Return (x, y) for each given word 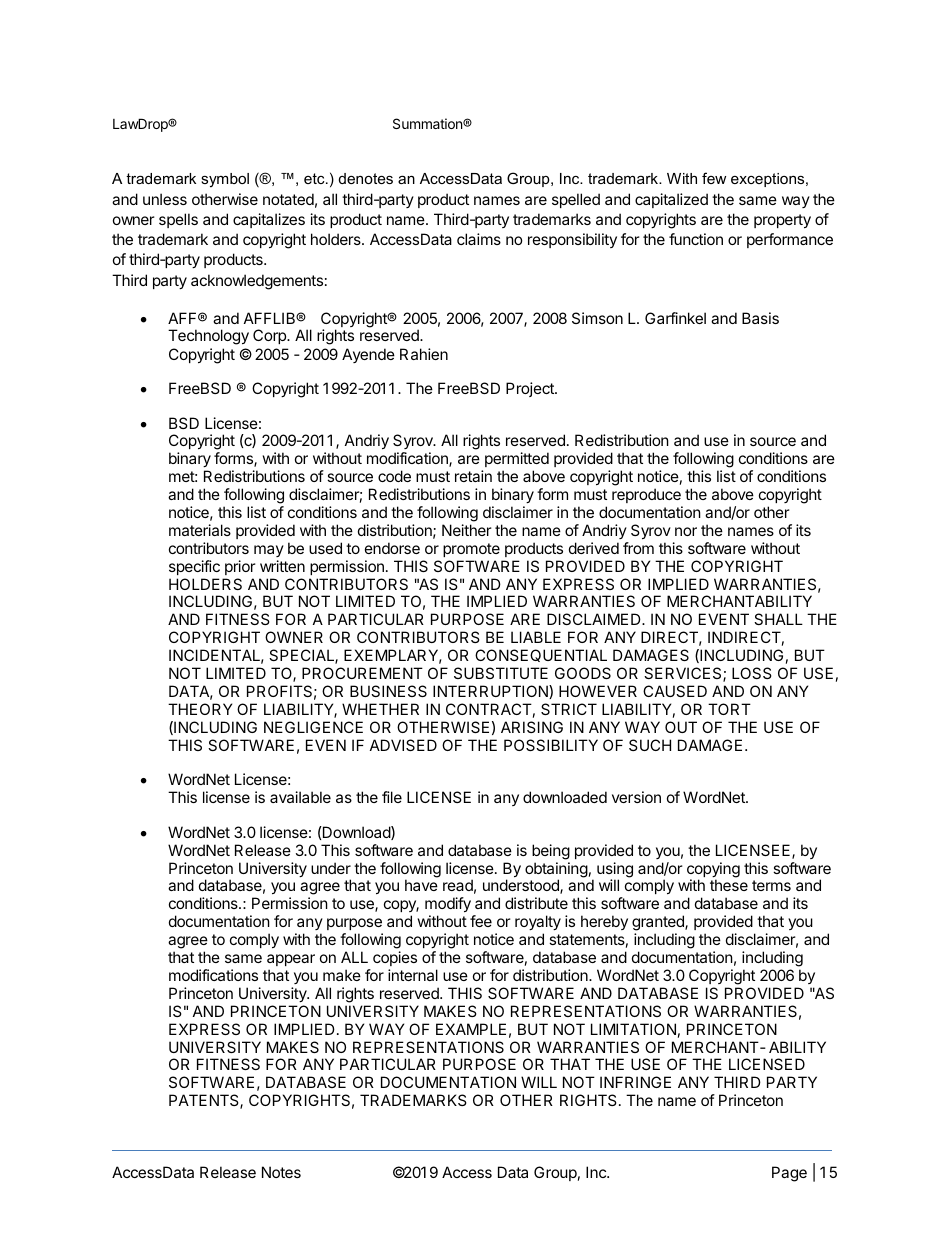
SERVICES (684, 674)
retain (473, 476)
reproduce (646, 495)
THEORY (200, 709)
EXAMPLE (471, 1029)
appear (291, 960)
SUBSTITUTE (501, 673)
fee (481, 921)
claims (479, 239)
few (714, 178)
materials (200, 530)
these (729, 885)
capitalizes (269, 220)
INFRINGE (635, 1082)
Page (789, 1174)
